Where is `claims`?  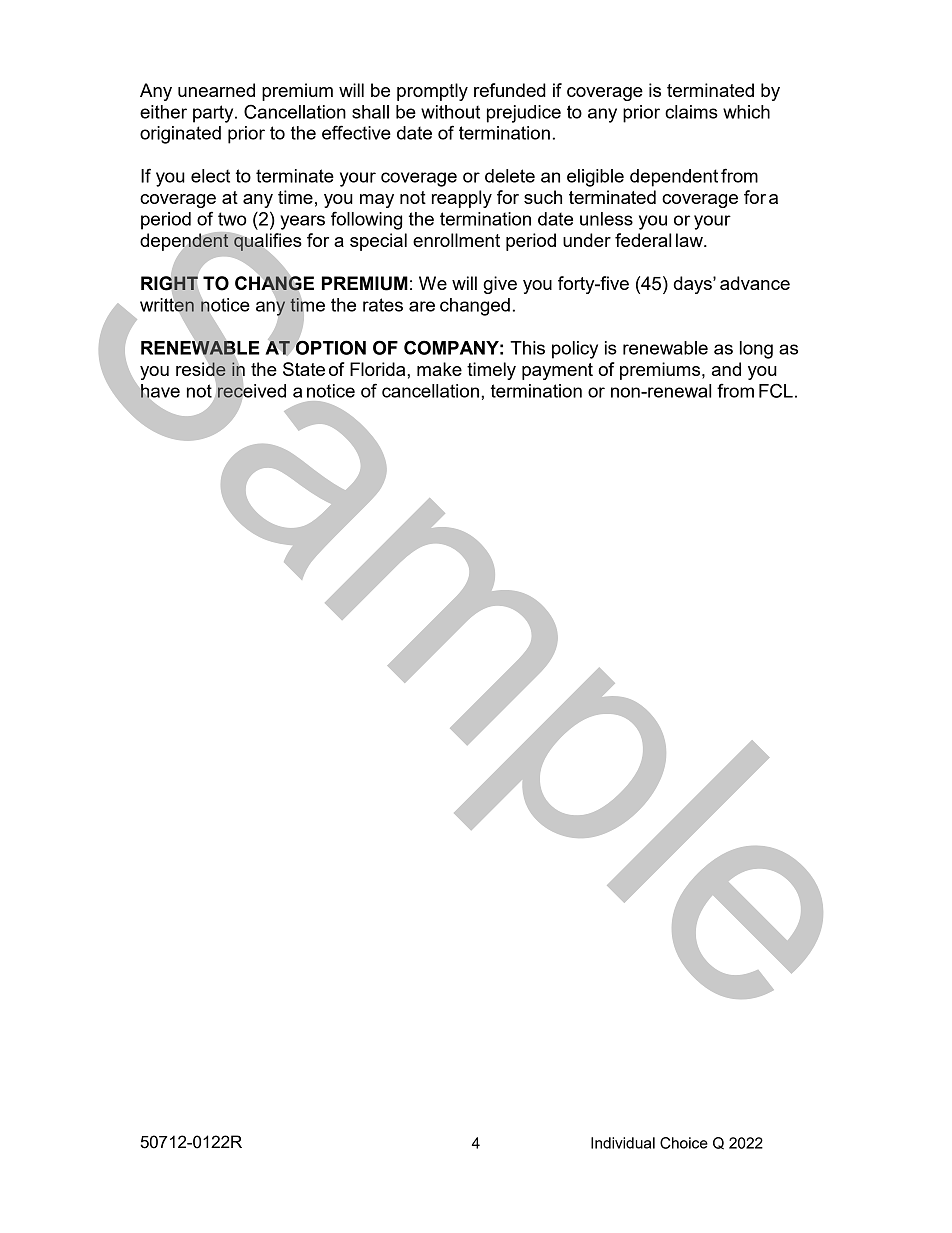 claims is located at coordinates (691, 112).
